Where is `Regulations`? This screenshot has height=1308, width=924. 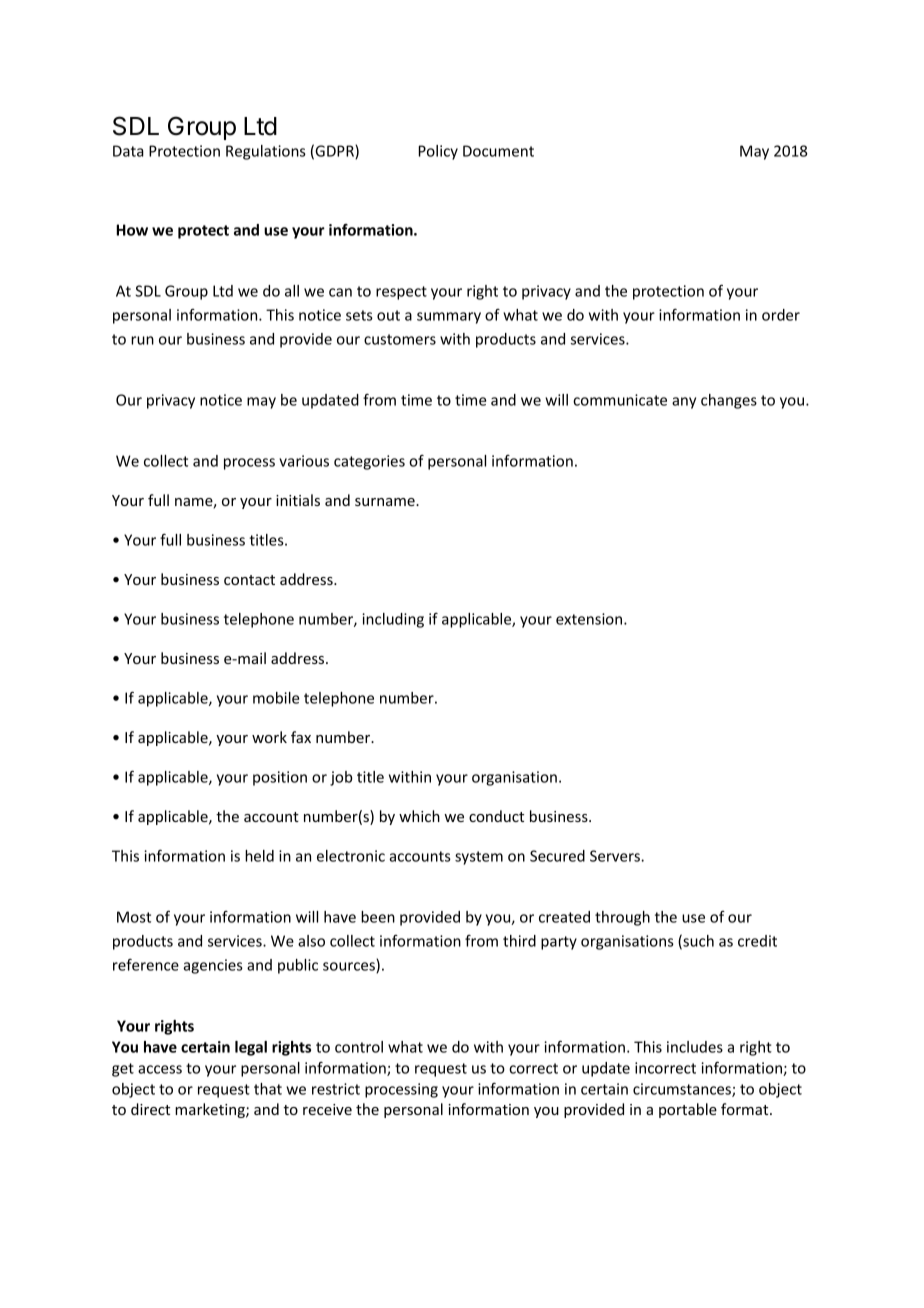
Regulations is located at coordinates (266, 152).
